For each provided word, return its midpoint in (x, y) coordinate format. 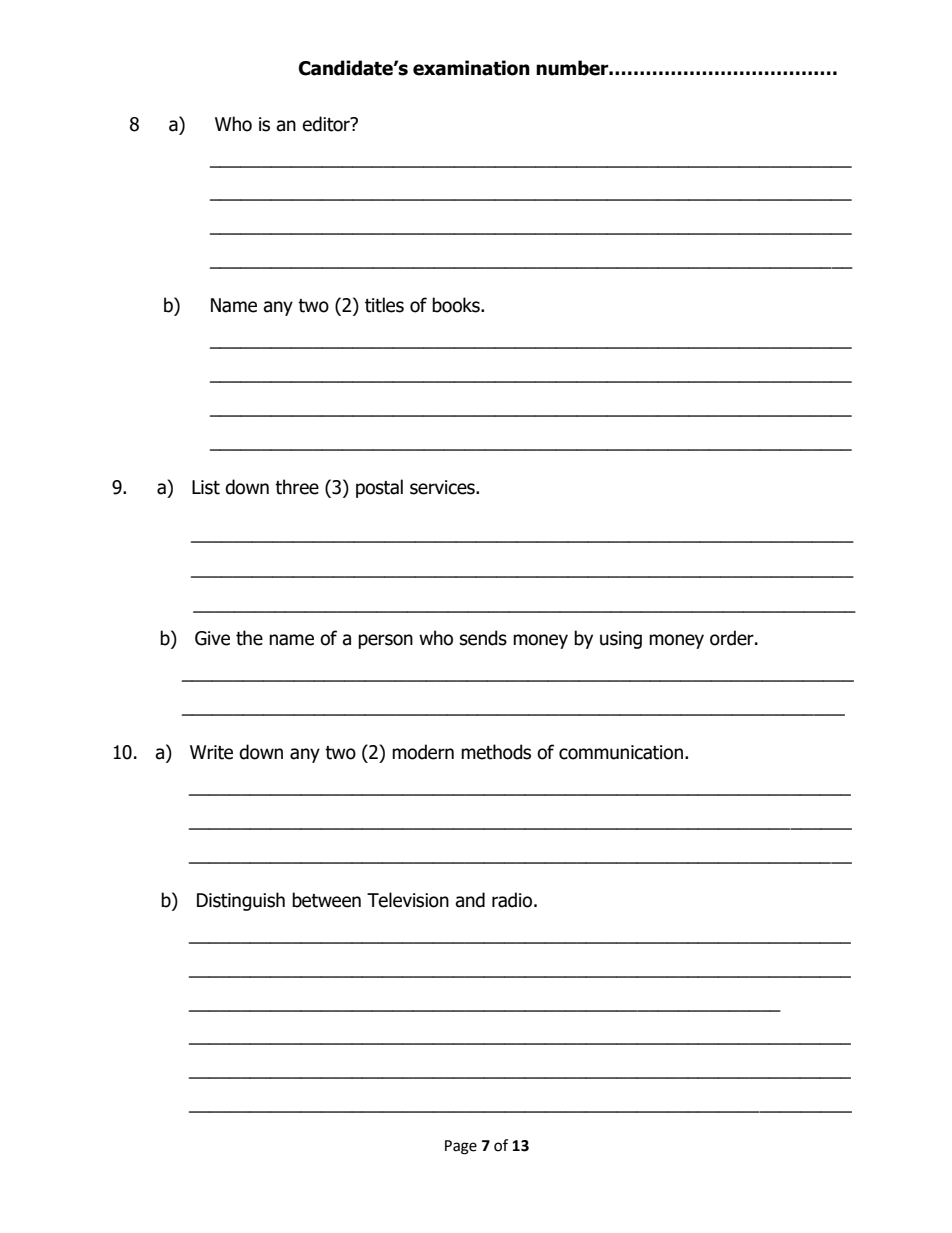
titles (384, 305)
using (621, 640)
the (249, 638)
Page (461, 1147)
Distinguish (241, 901)
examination (471, 68)
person (385, 641)
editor (327, 124)
